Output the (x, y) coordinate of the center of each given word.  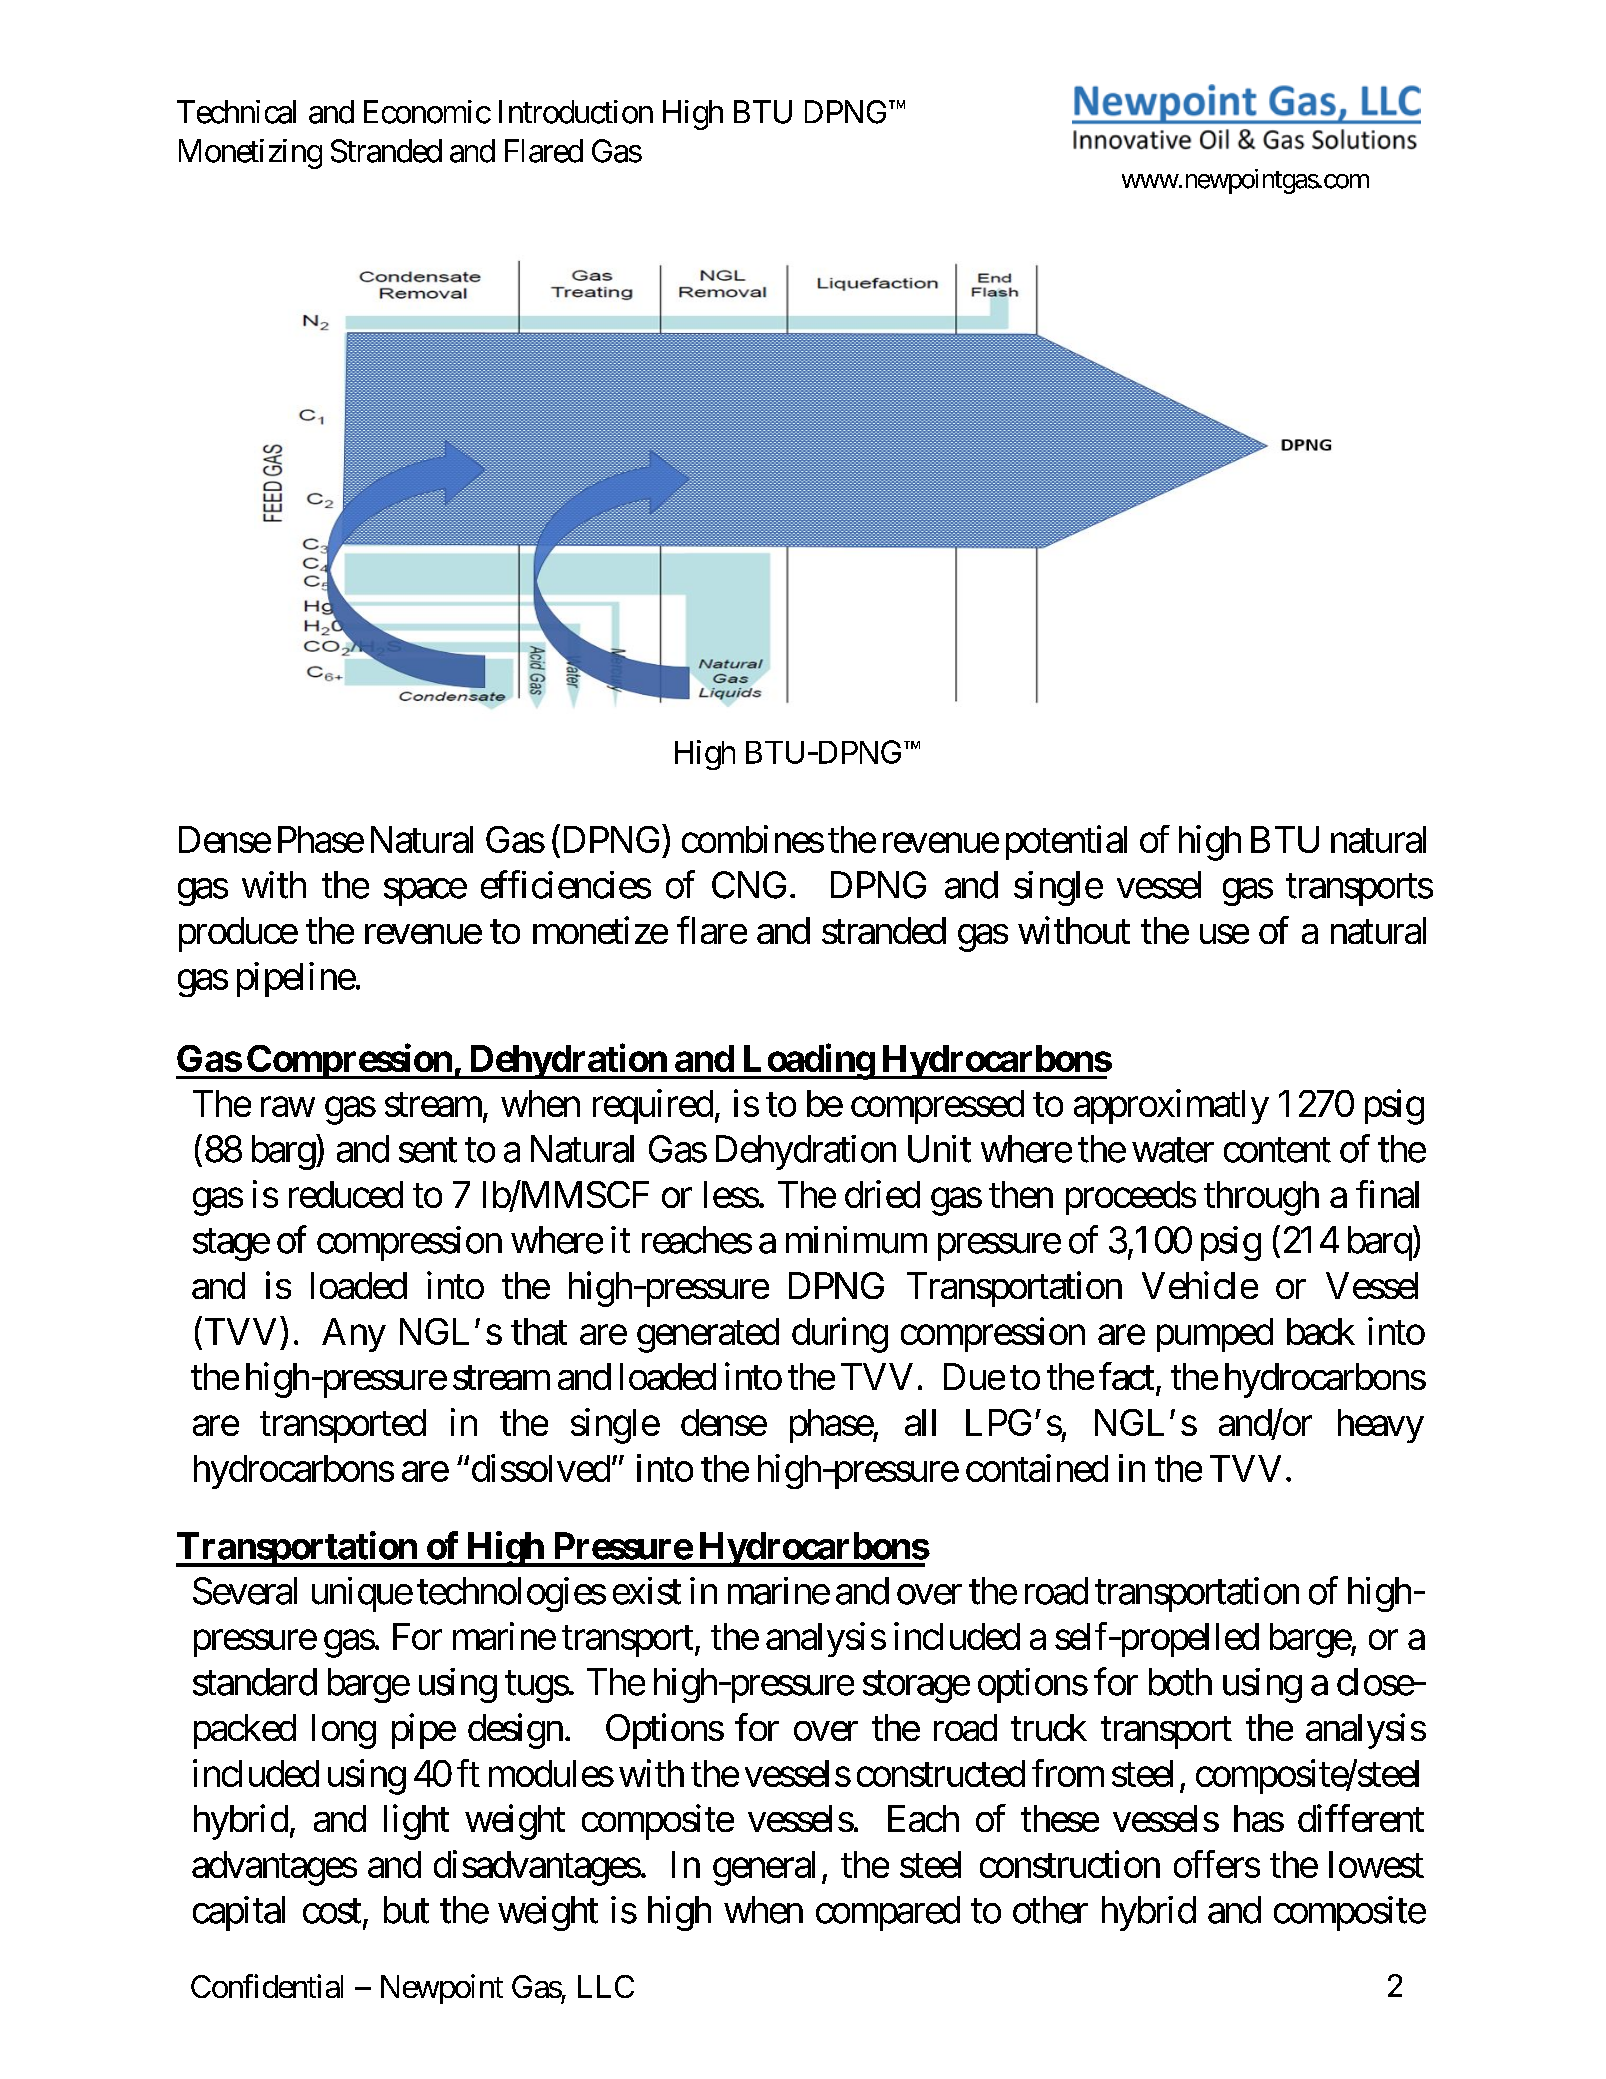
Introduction (576, 112)
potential (1066, 842)
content (1277, 1151)
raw (288, 1107)
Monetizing (250, 154)
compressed (937, 1107)
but (406, 1910)
